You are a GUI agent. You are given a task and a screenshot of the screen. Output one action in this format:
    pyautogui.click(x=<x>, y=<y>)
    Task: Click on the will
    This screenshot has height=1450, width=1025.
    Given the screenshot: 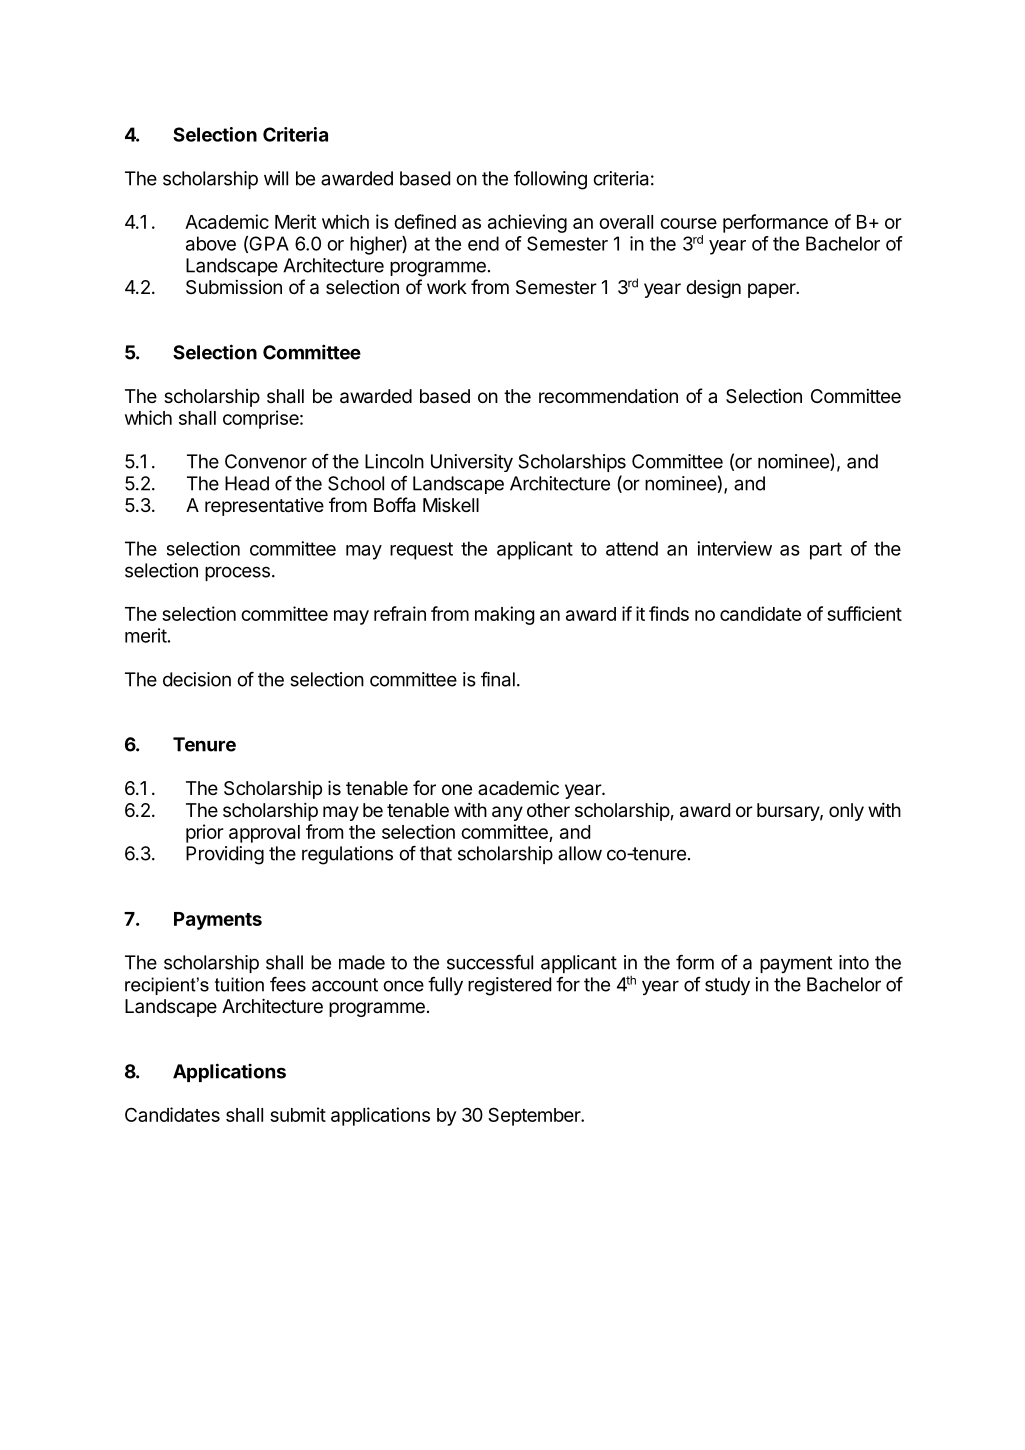 What is the action you would take?
    pyautogui.click(x=276, y=178)
